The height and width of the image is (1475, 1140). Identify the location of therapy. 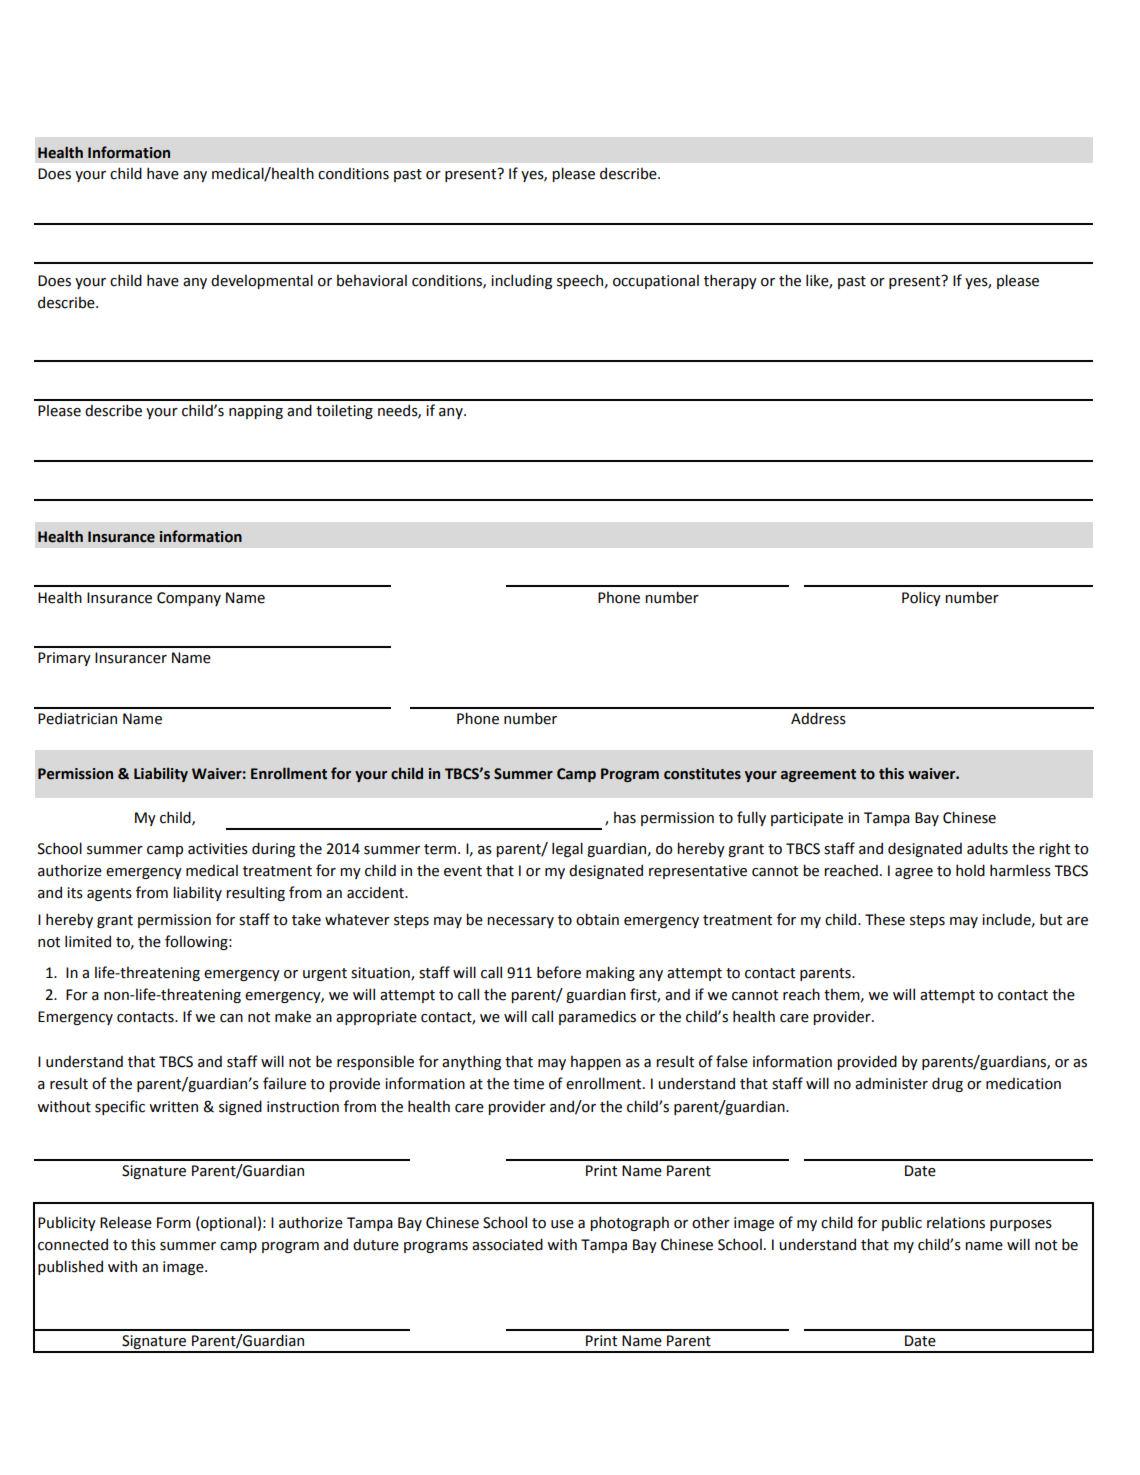
(730, 281).
